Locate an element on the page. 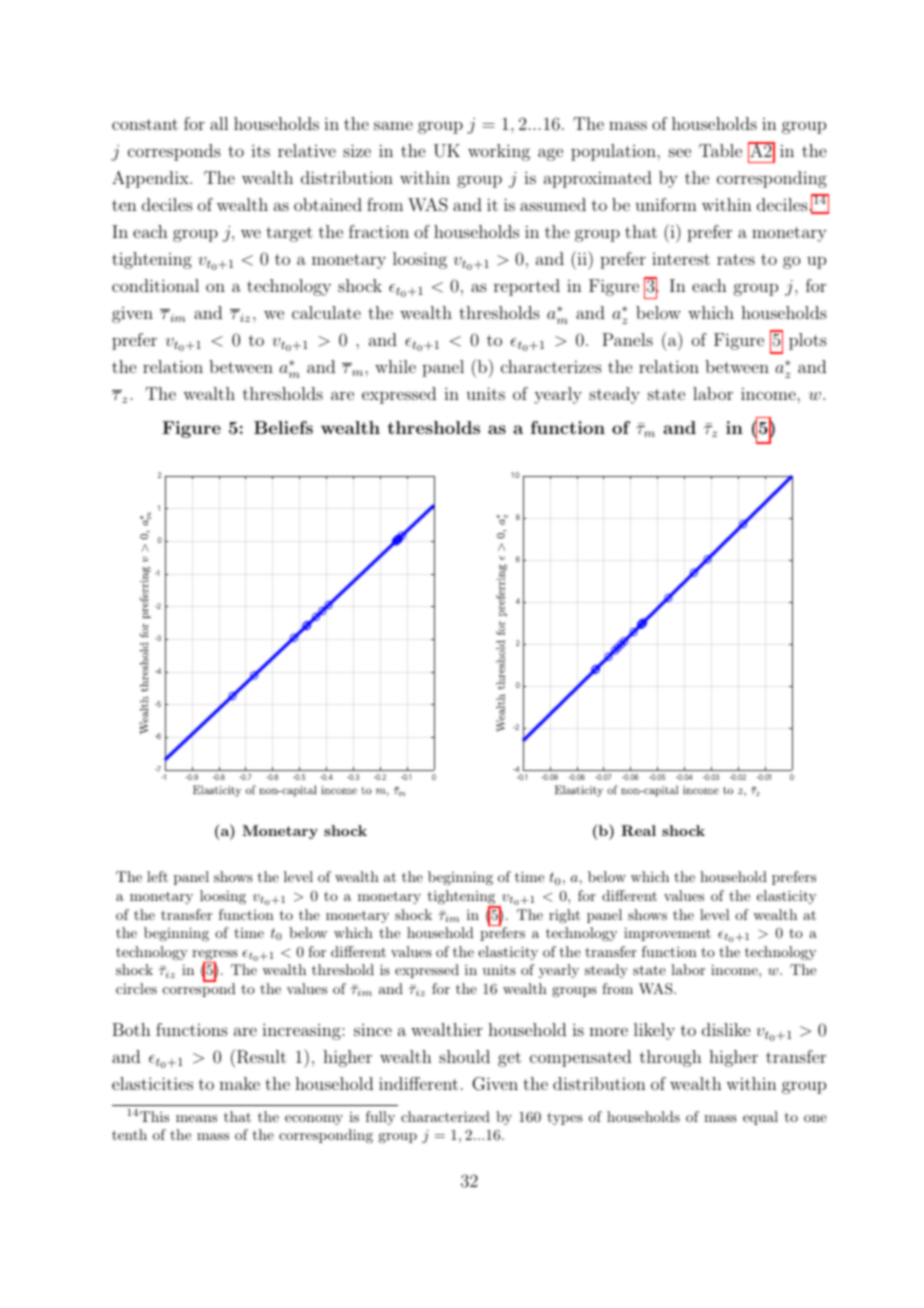  working is located at coordinates (499, 152).
